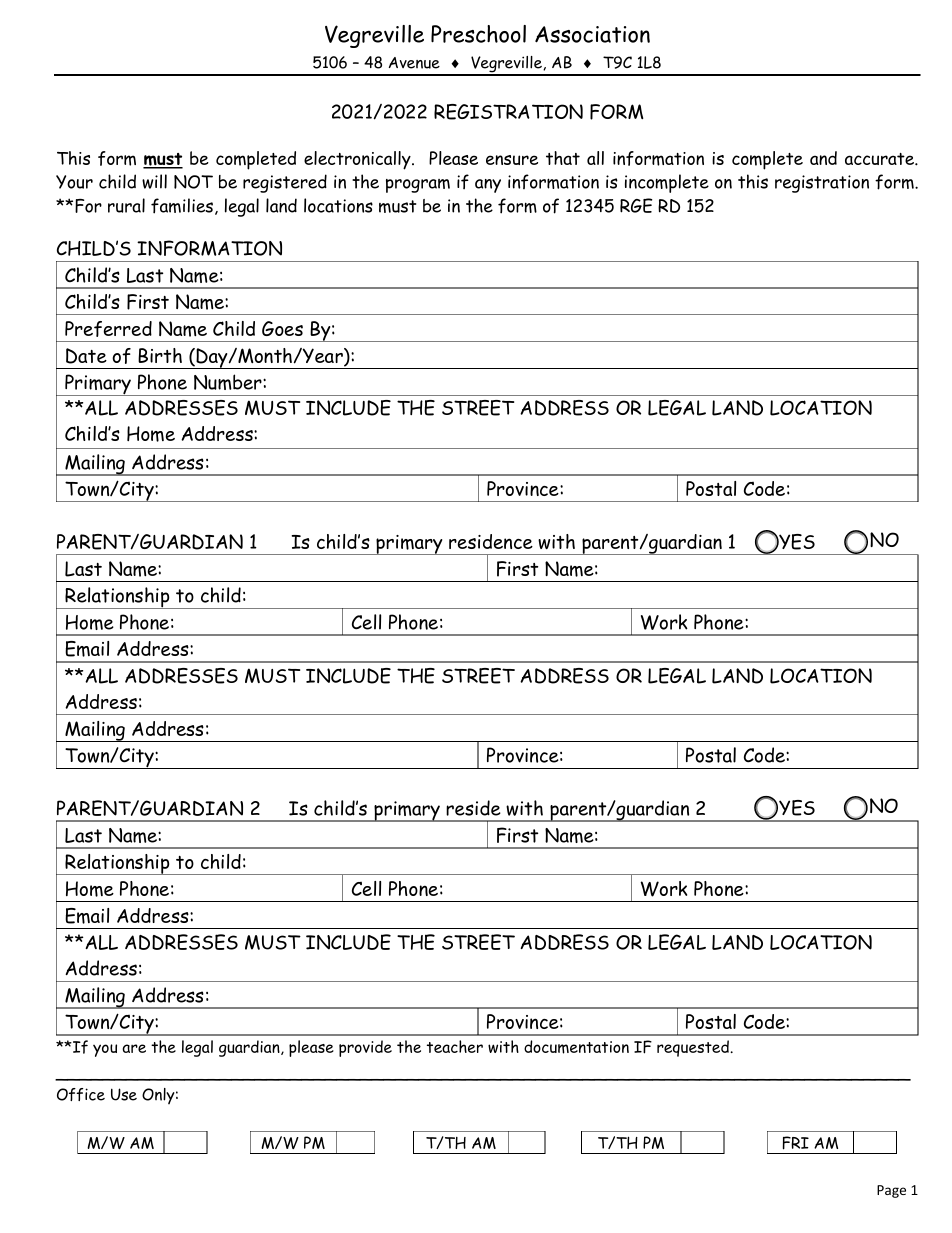 The image size is (952, 1233). I want to click on Use, so click(124, 1094).
